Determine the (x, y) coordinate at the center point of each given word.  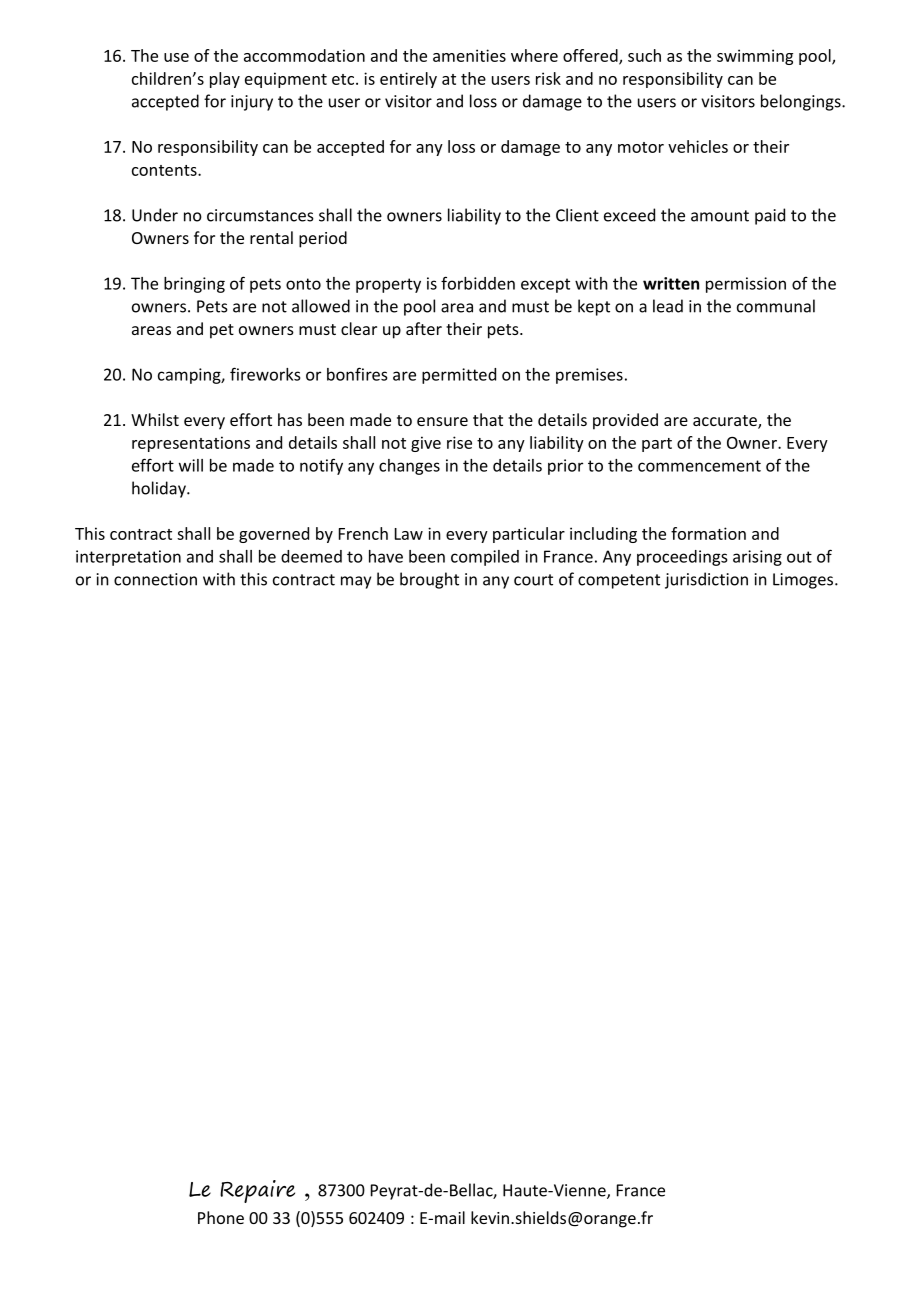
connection (155, 579)
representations (191, 444)
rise (459, 442)
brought (429, 580)
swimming (755, 57)
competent (619, 581)
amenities (469, 55)
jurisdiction (706, 580)
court (533, 580)
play (225, 80)
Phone (221, 1217)
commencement (699, 466)
